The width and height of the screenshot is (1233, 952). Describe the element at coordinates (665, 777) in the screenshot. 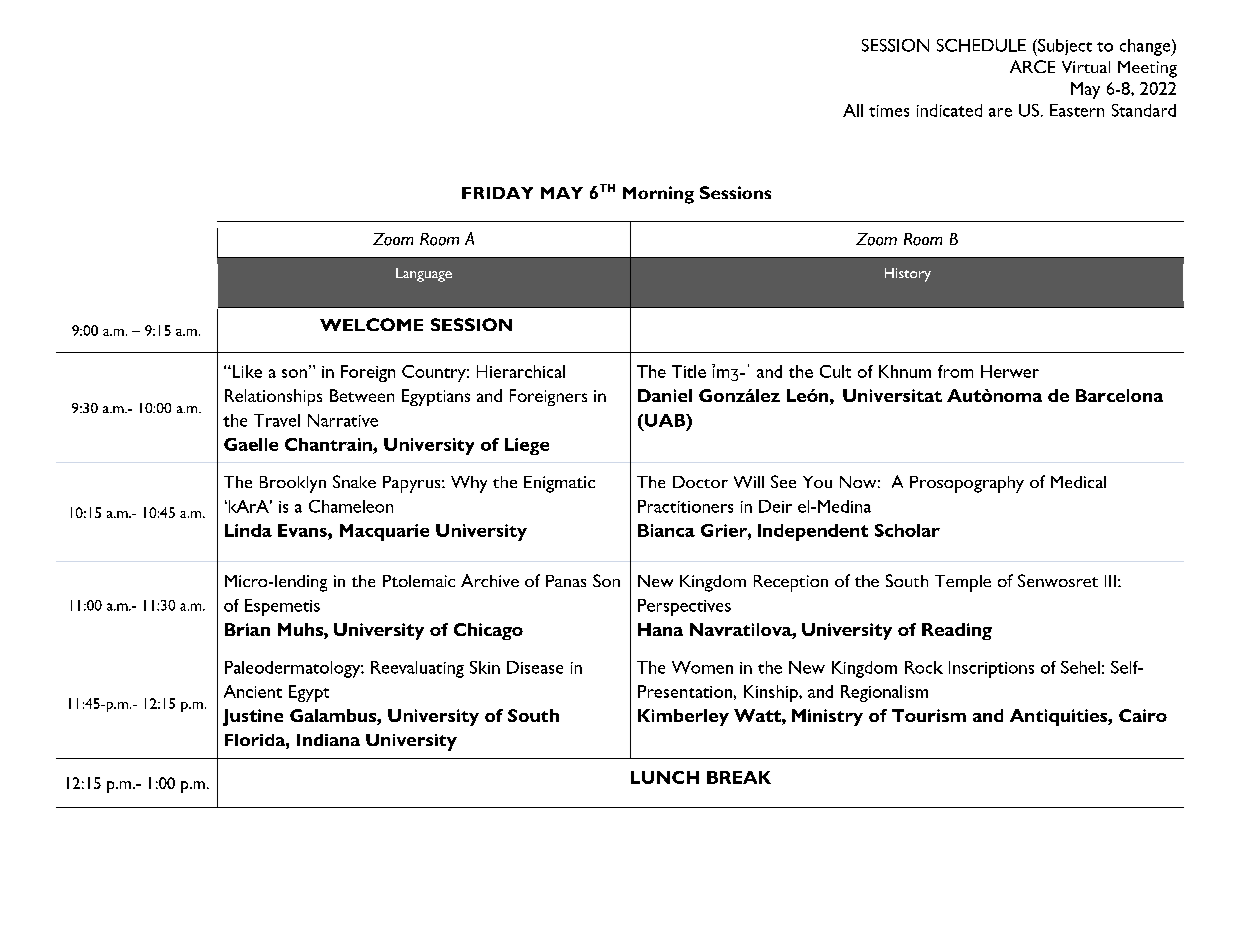

I see `LUNCH` at that location.
